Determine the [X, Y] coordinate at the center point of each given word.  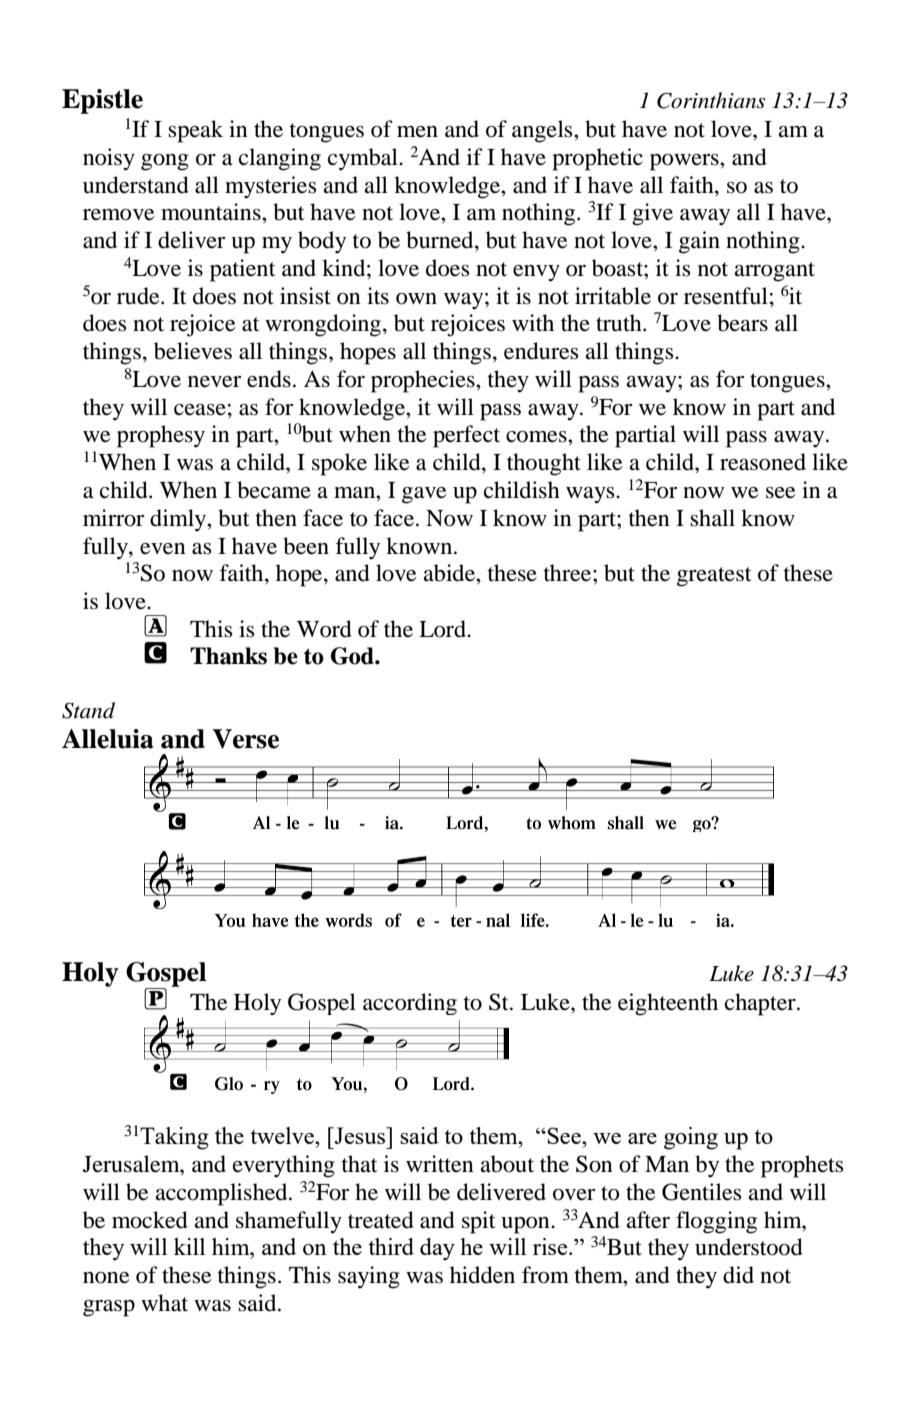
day [437, 1249]
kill [189, 1246]
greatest [714, 577]
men [417, 132]
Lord [443, 629]
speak [195, 131]
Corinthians [711, 100]
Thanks [228, 656]
